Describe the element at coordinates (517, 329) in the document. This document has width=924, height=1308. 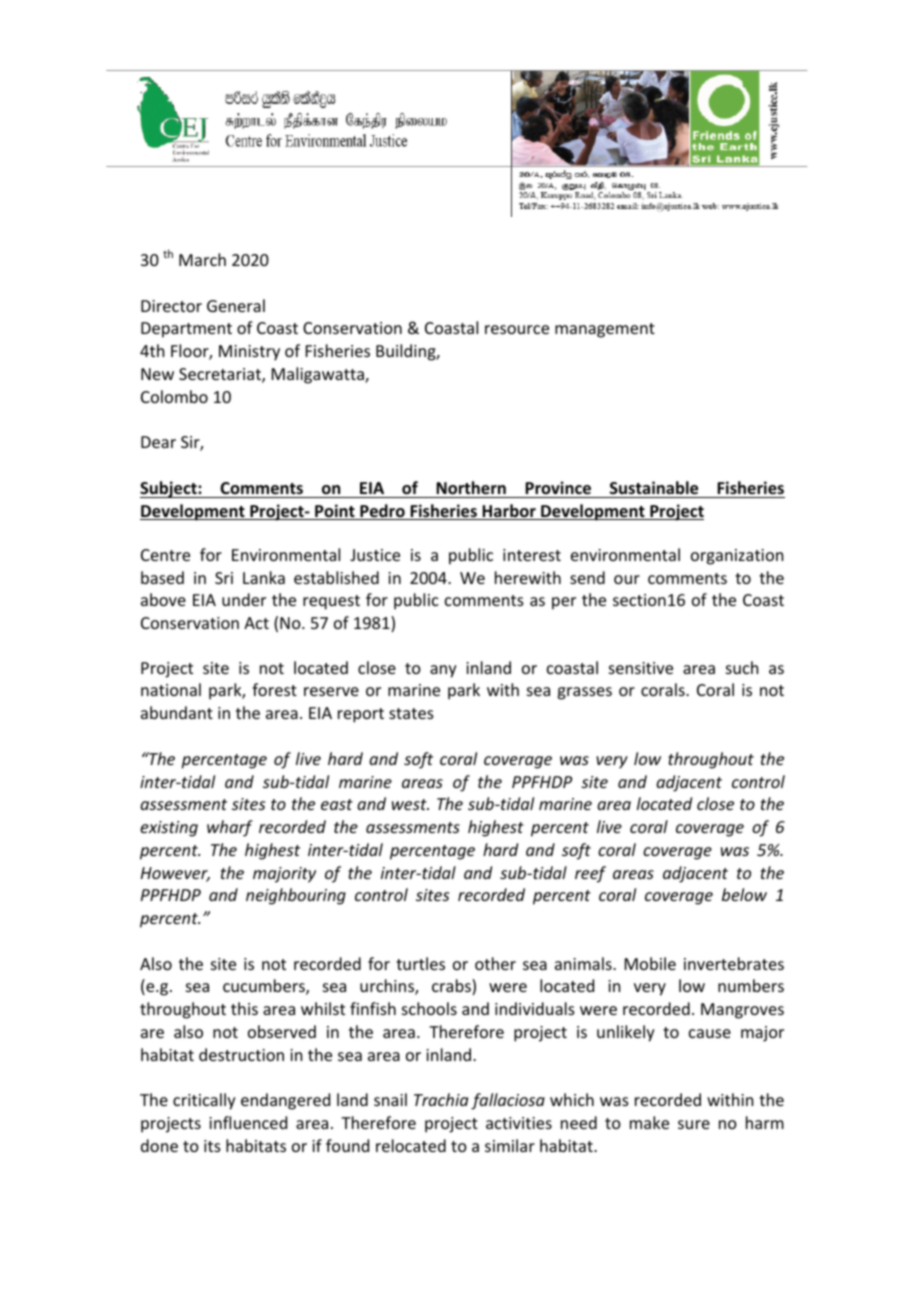
I see `resource` at that location.
